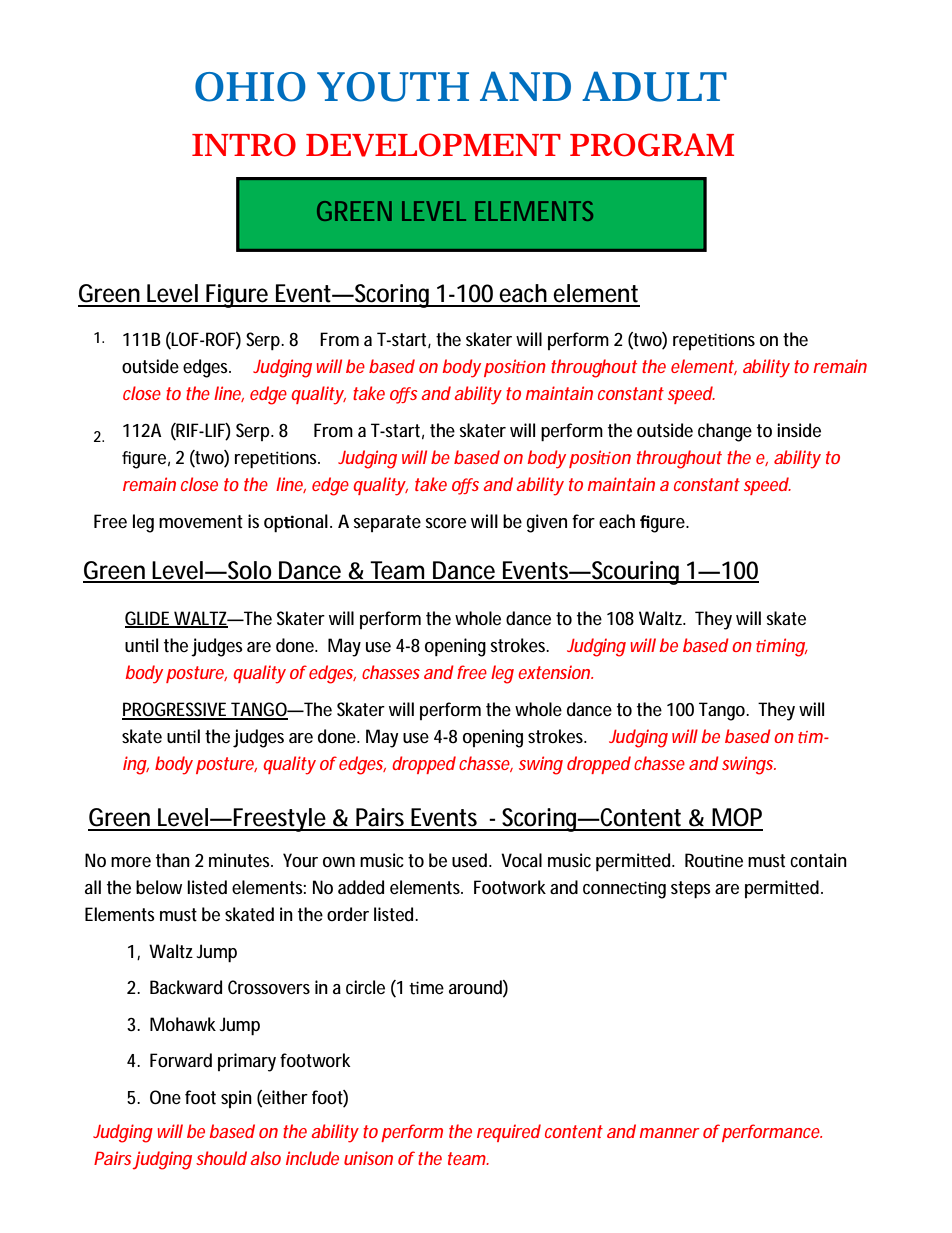 The width and height of the screenshot is (952, 1233). I want to click on GLIDE, so click(149, 619).
